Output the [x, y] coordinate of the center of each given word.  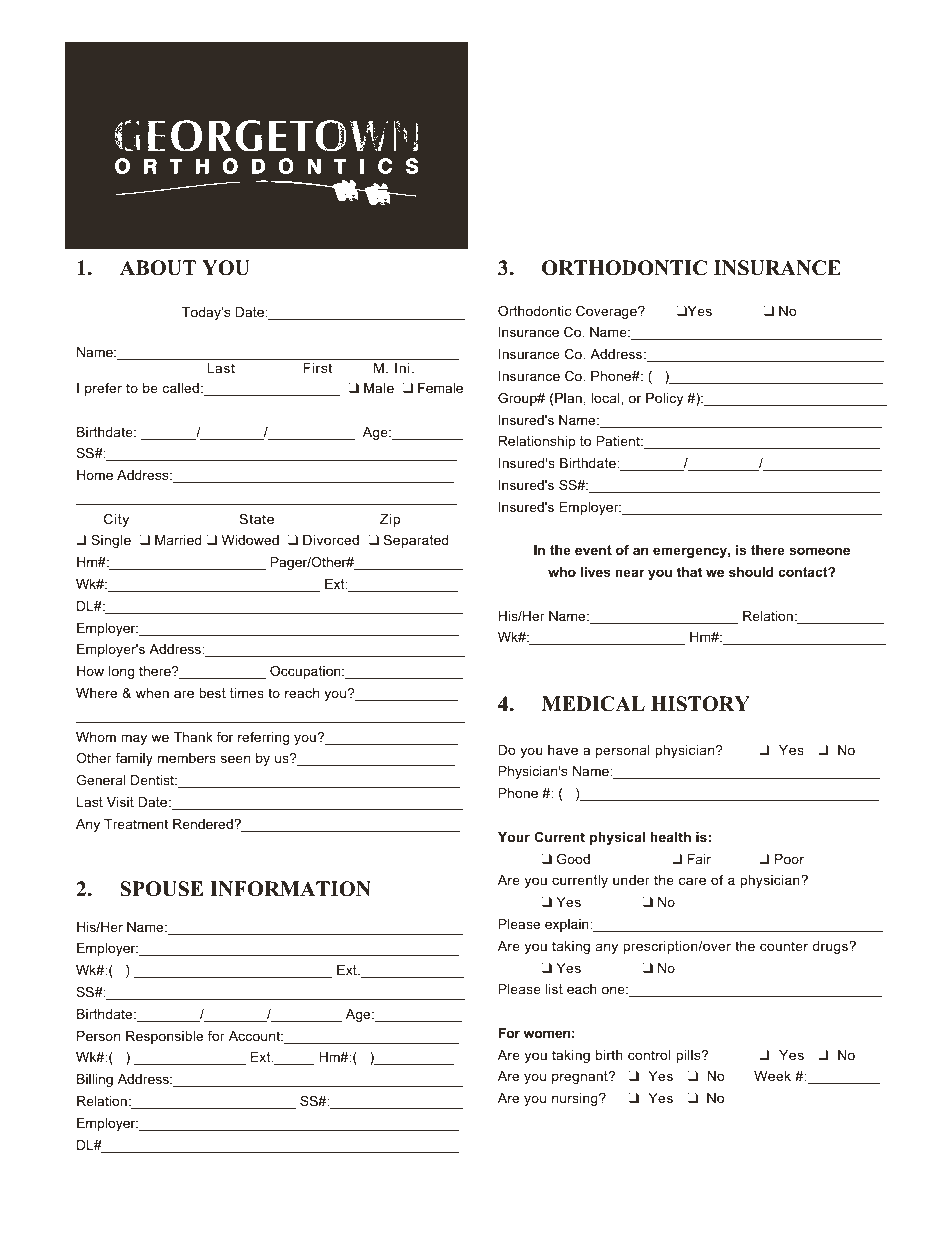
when [152, 693]
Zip [390, 520]
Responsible [164, 1037]
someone [819, 551]
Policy [664, 399]
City [116, 520]
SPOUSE [161, 889]
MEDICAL [593, 704]
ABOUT [158, 268]
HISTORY [700, 704]
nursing [576, 1099]
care [692, 881]
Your [514, 837]
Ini [402, 368]
